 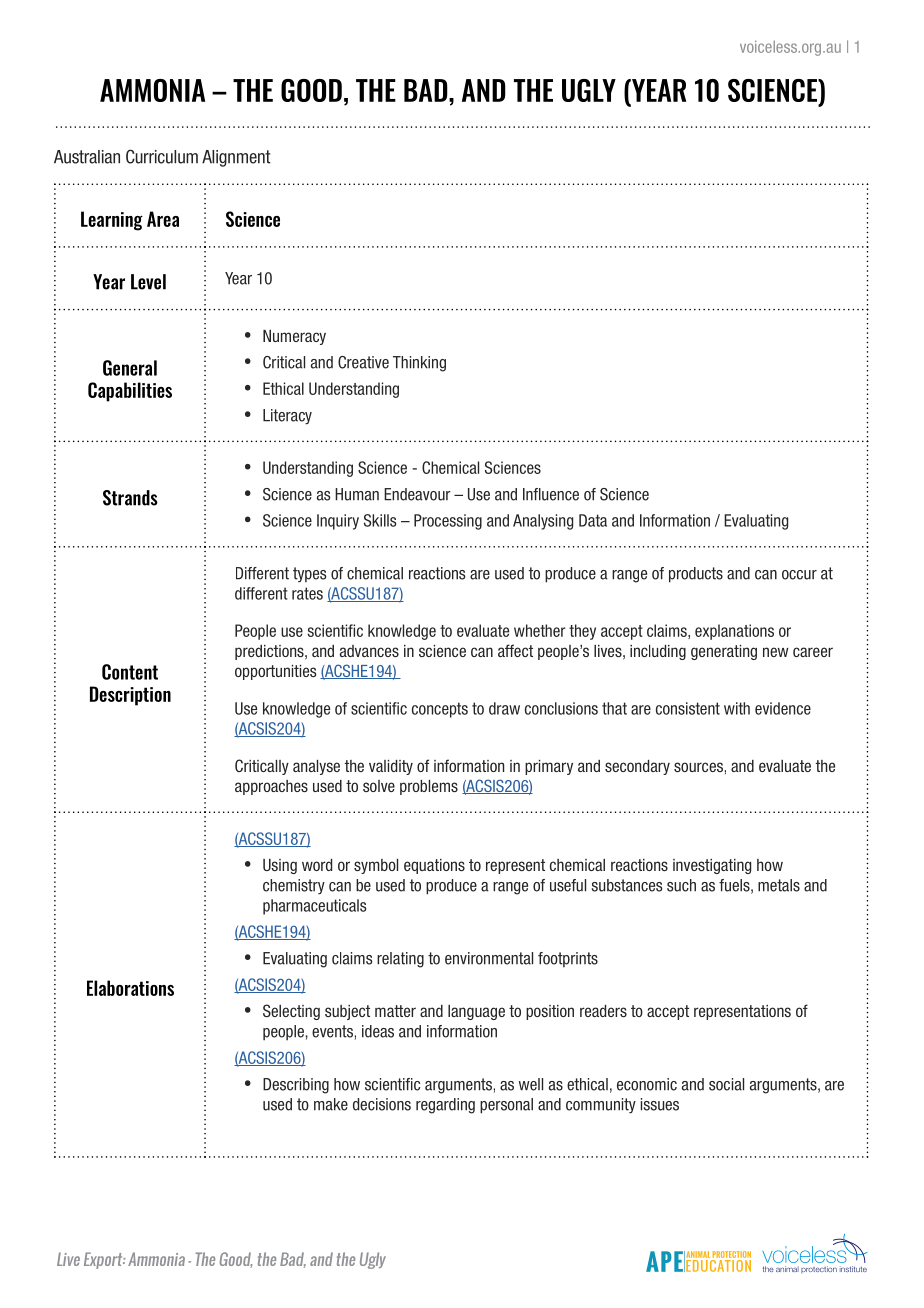 I want to click on problems, so click(x=429, y=787).
